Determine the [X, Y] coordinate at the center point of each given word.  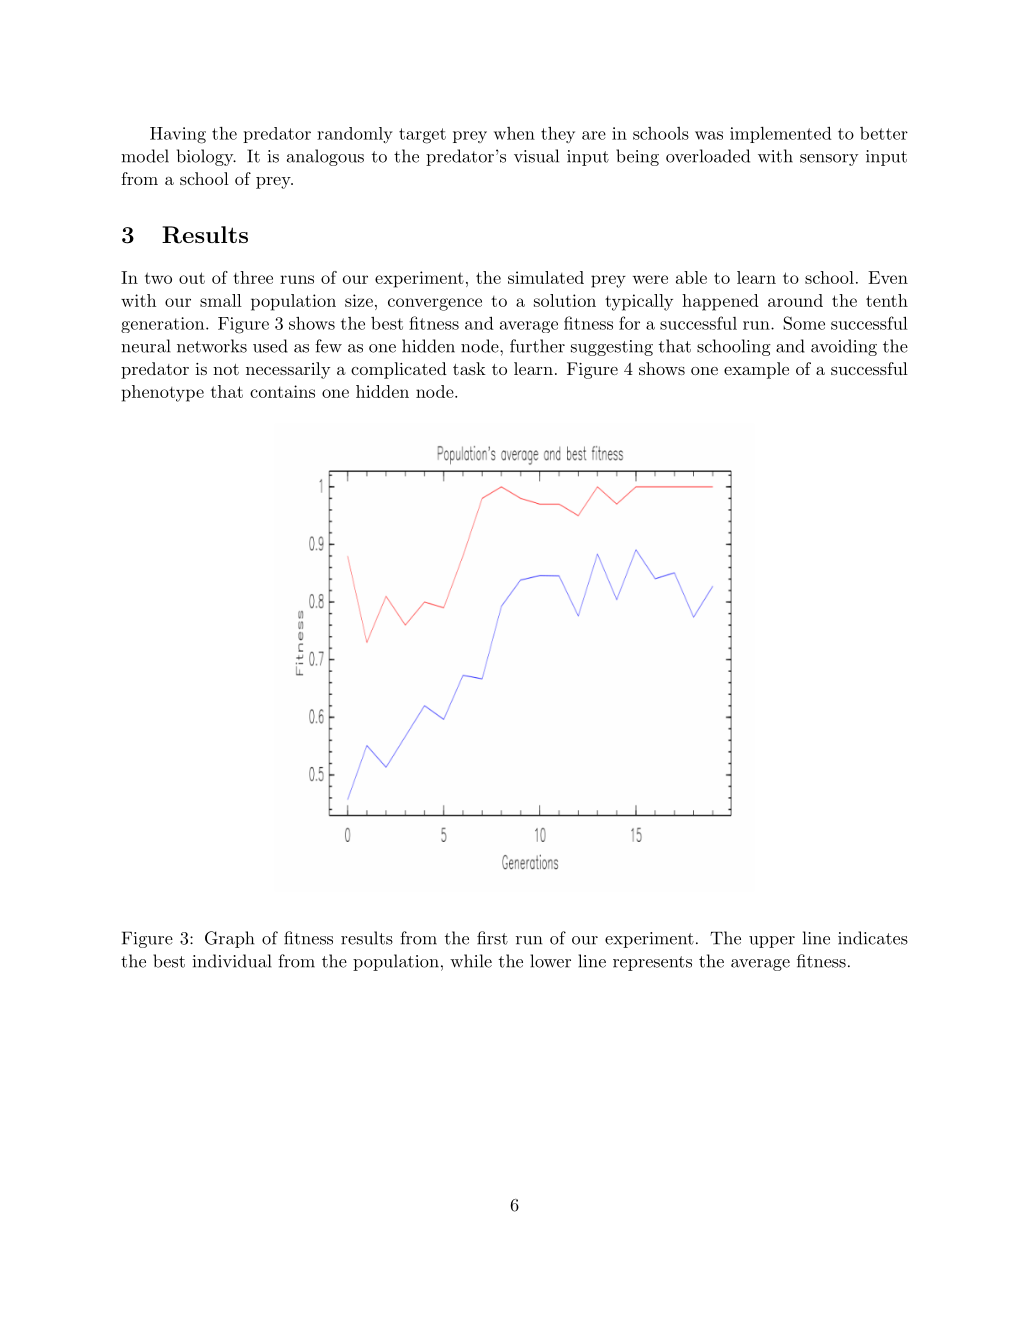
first [492, 938]
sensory [829, 160]
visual [536, 156]
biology [206, 157]
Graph [229, 939]
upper [772, 942]
